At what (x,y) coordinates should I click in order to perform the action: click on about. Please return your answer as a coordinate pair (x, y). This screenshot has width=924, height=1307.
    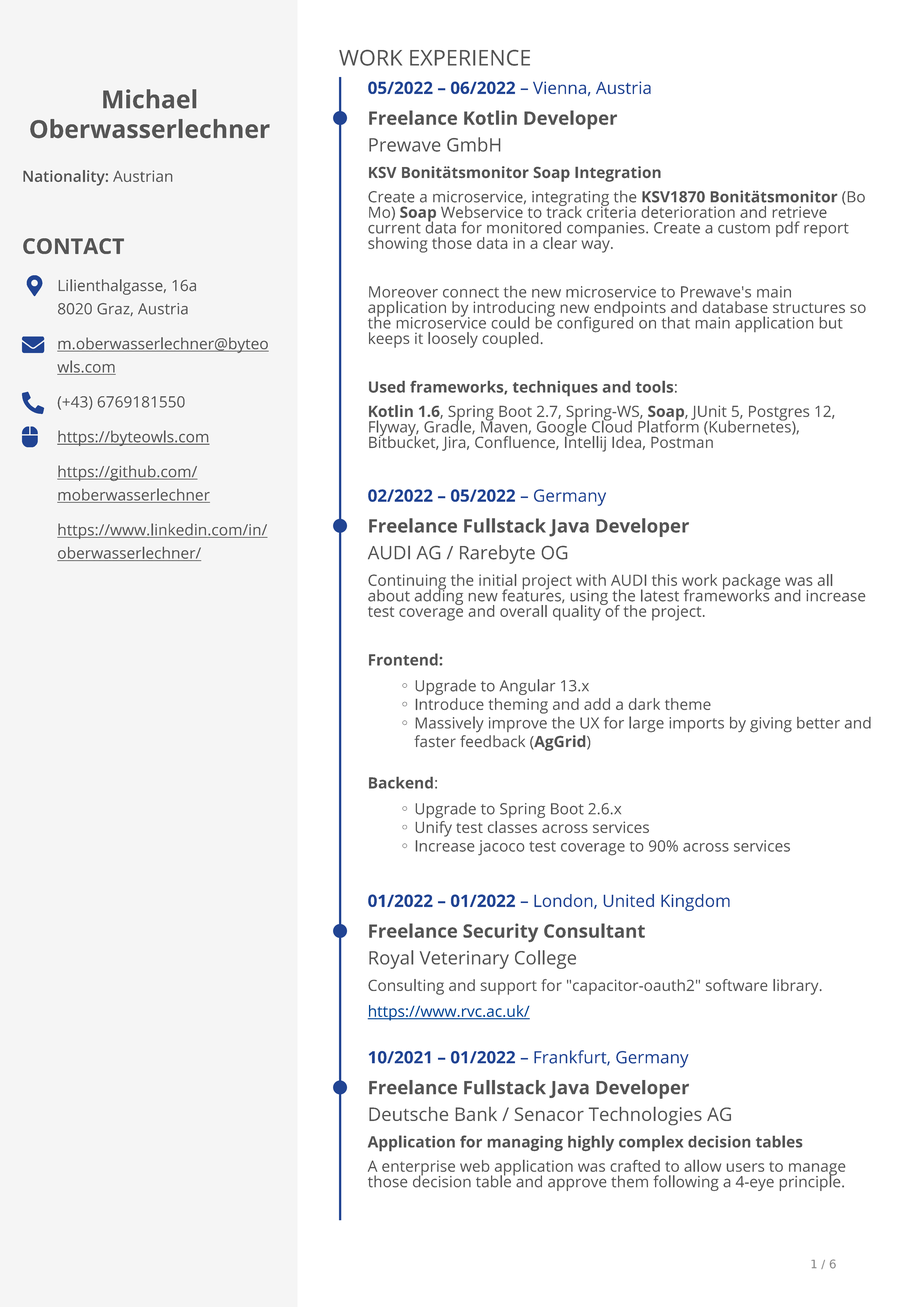
    Looking at the image, I should click on (389, 595).
